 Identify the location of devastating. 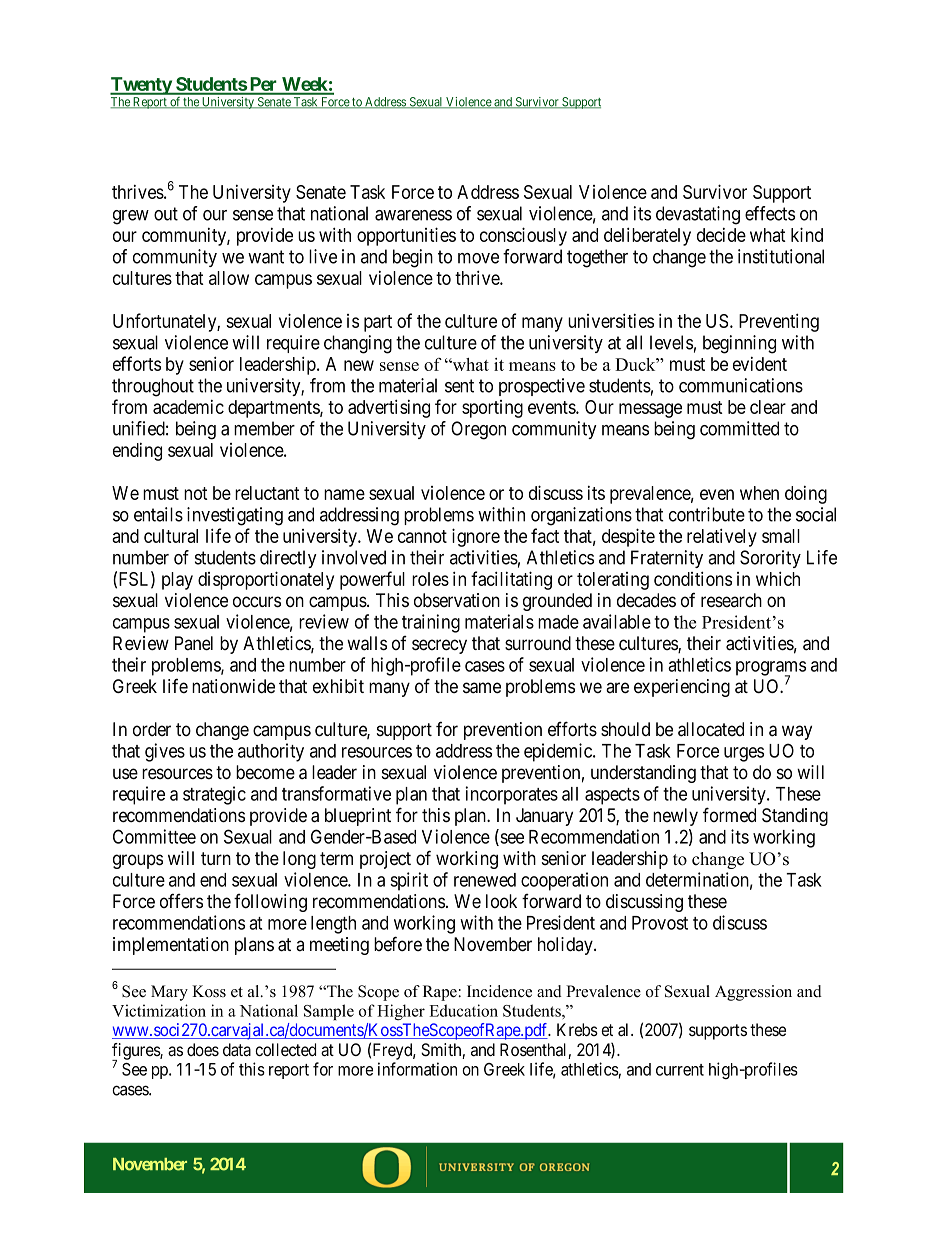
(698, 215).
